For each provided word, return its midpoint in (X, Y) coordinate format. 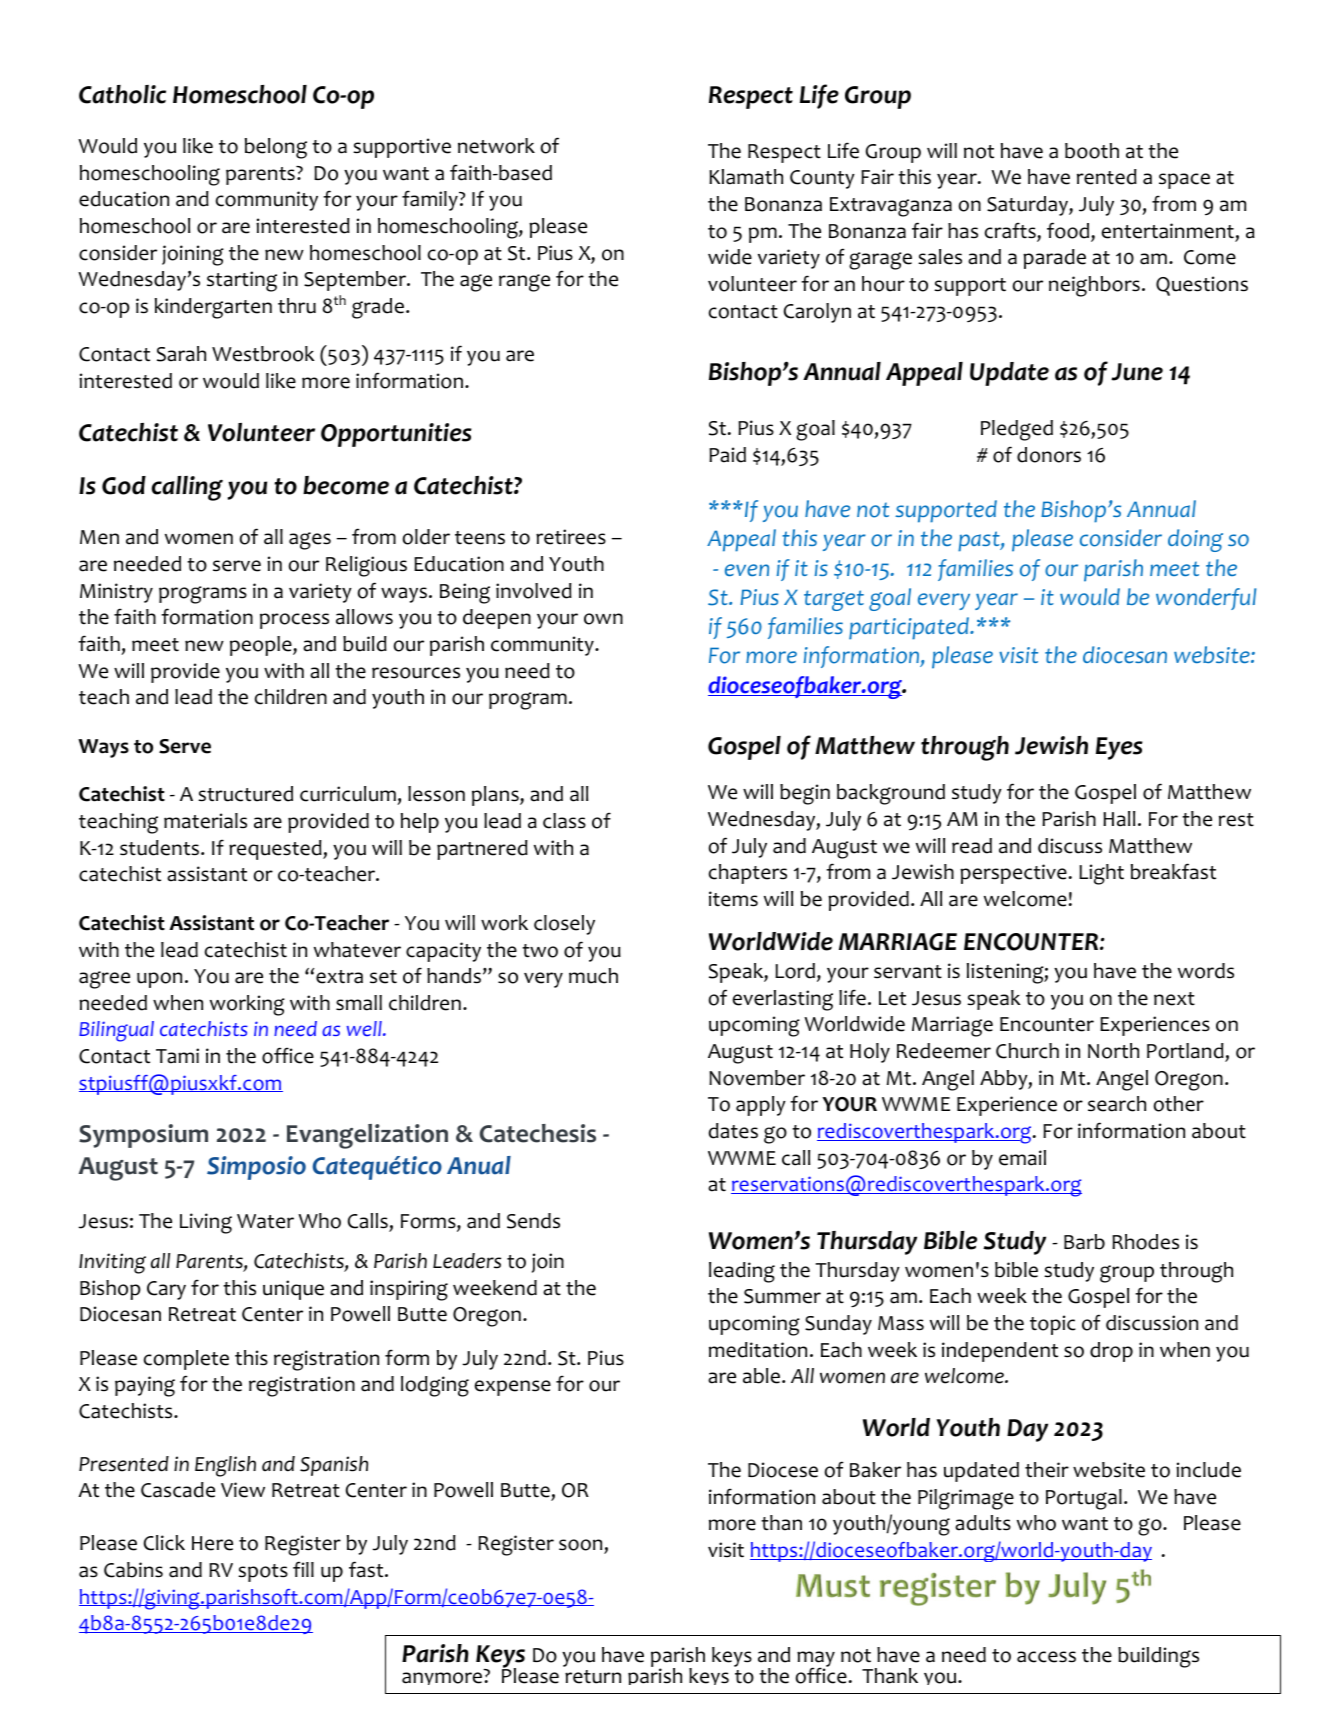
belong (276, 148)
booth (1092, 151)
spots (263, 1573)
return (593, 1677)
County (822, 179)
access (1046, 1657)
